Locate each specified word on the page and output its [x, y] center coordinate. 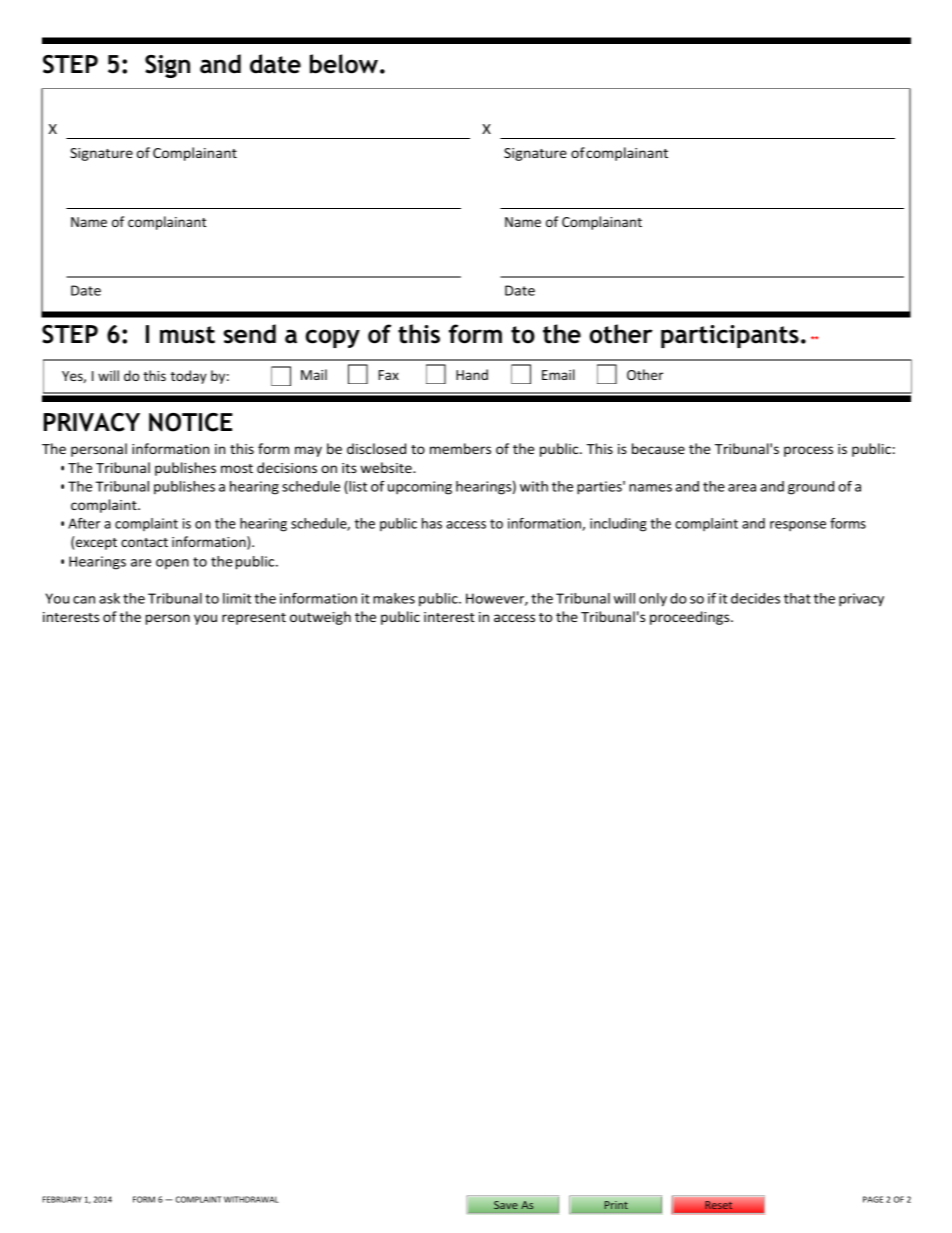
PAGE [873, 1199]
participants [730, 336]
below [345, 64]
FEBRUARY [62, 1199]
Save [506, 1205]
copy [333, 338]
